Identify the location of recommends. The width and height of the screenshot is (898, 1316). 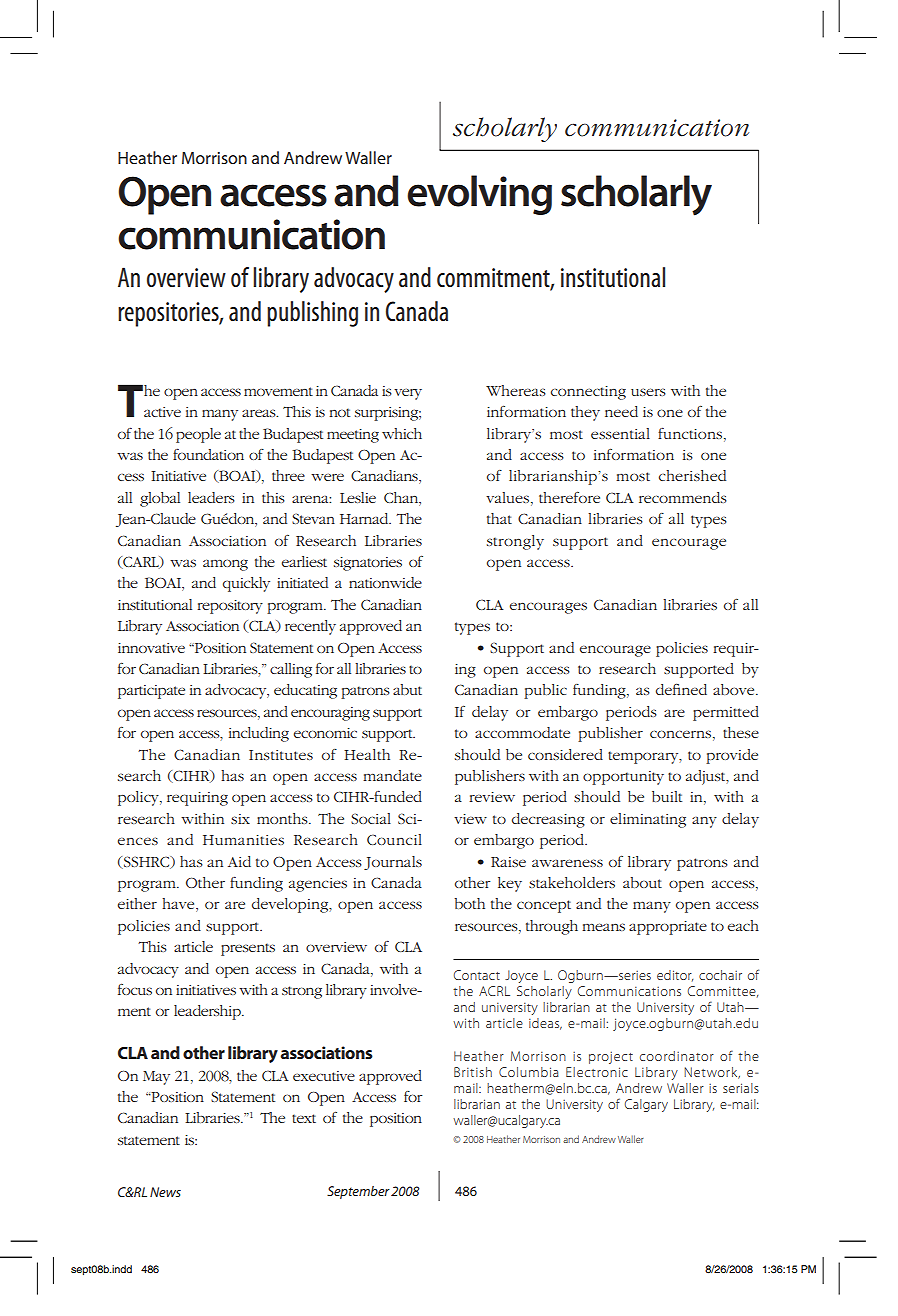
(683, 497).
